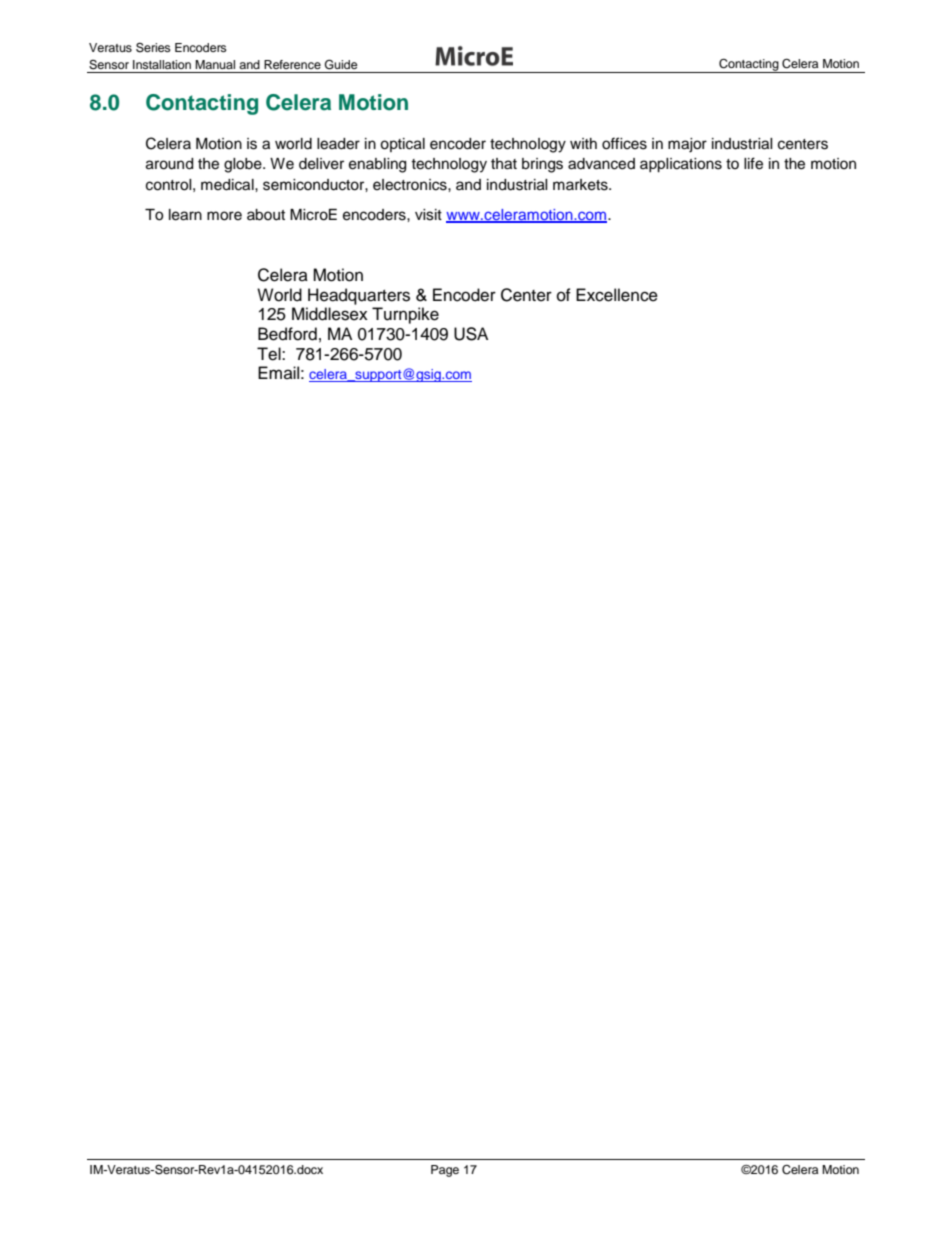 This image has width=952, height=1233. What do you see at coordinates (445, 1171) in the image?
I see `Page` at bounding box center [445, 1171].
